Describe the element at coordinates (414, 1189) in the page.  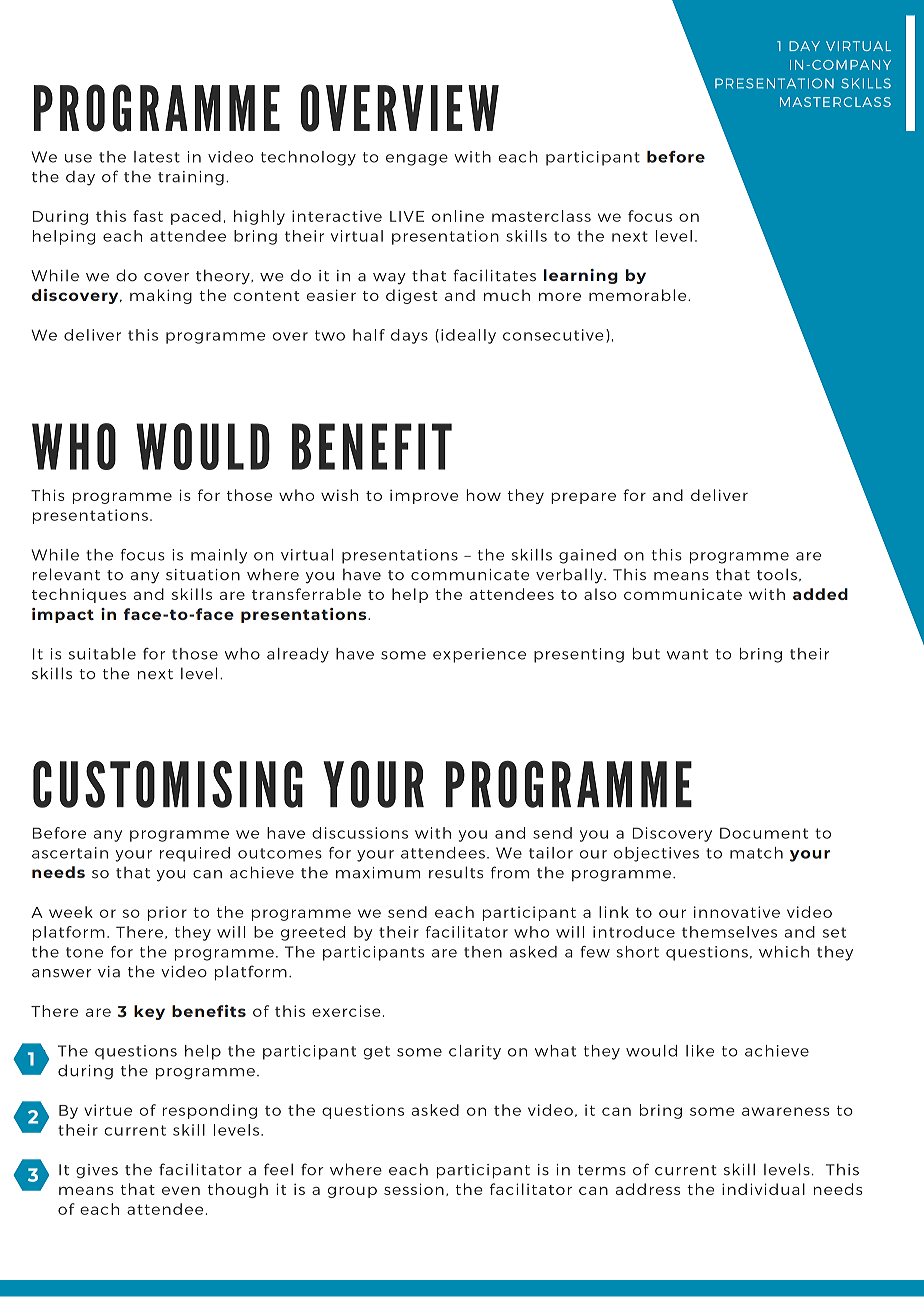
I see `session` at that location.
